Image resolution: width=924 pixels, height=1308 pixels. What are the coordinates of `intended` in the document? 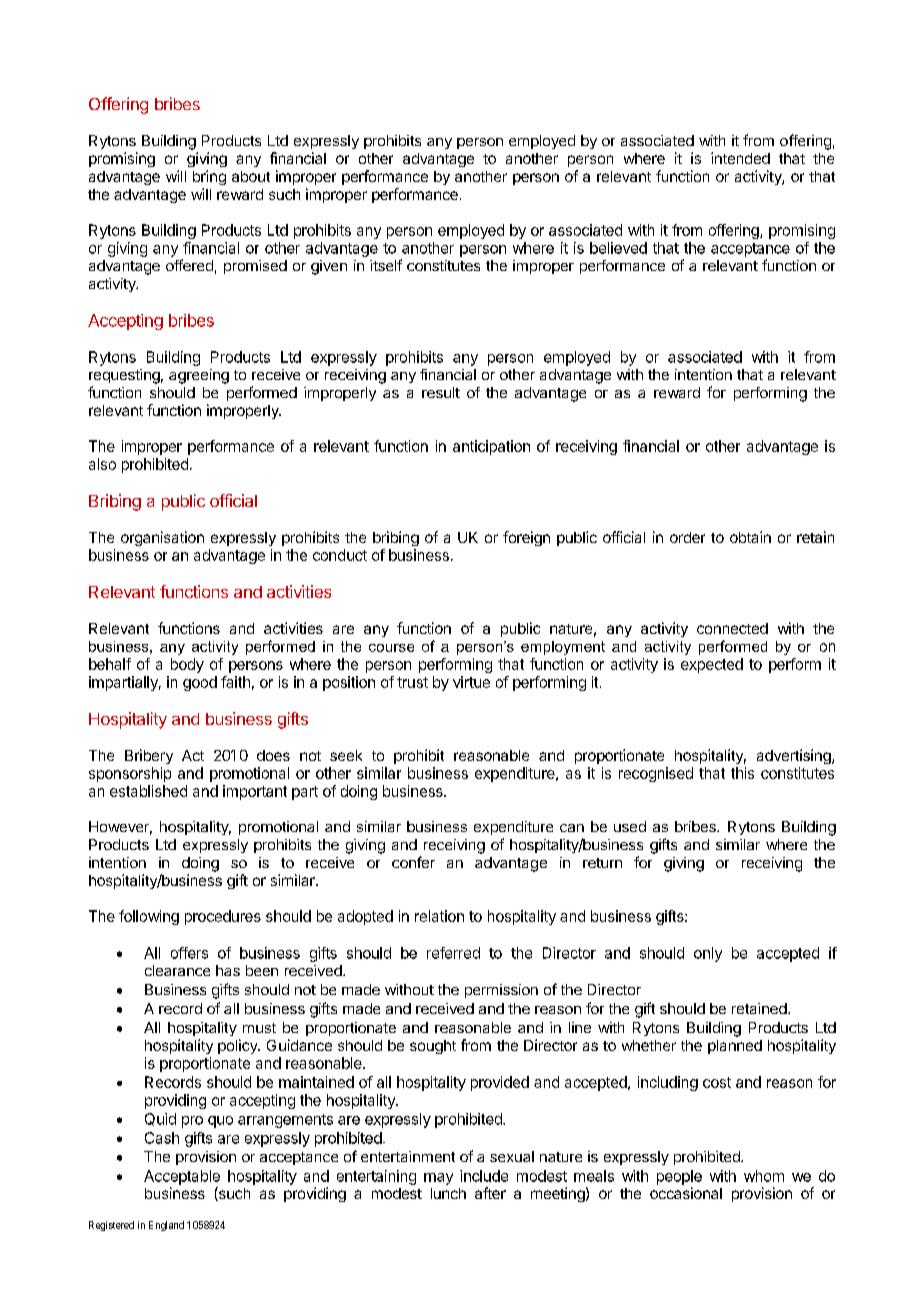 It's located at (740, 158).
